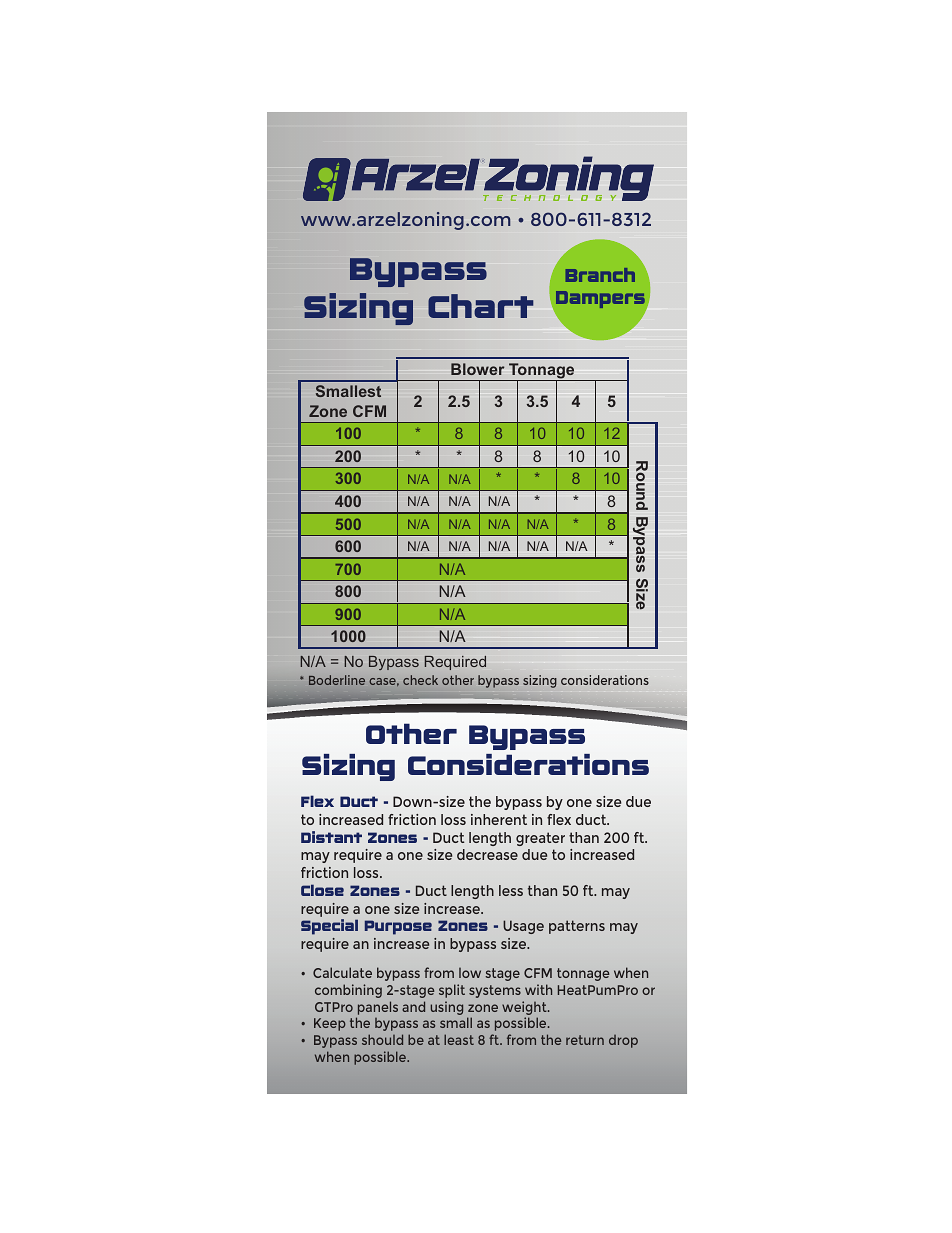 This page has height=1233, width=952. Describe the element at coordinates (459, 1039) in the page. I see `least` at that location.
